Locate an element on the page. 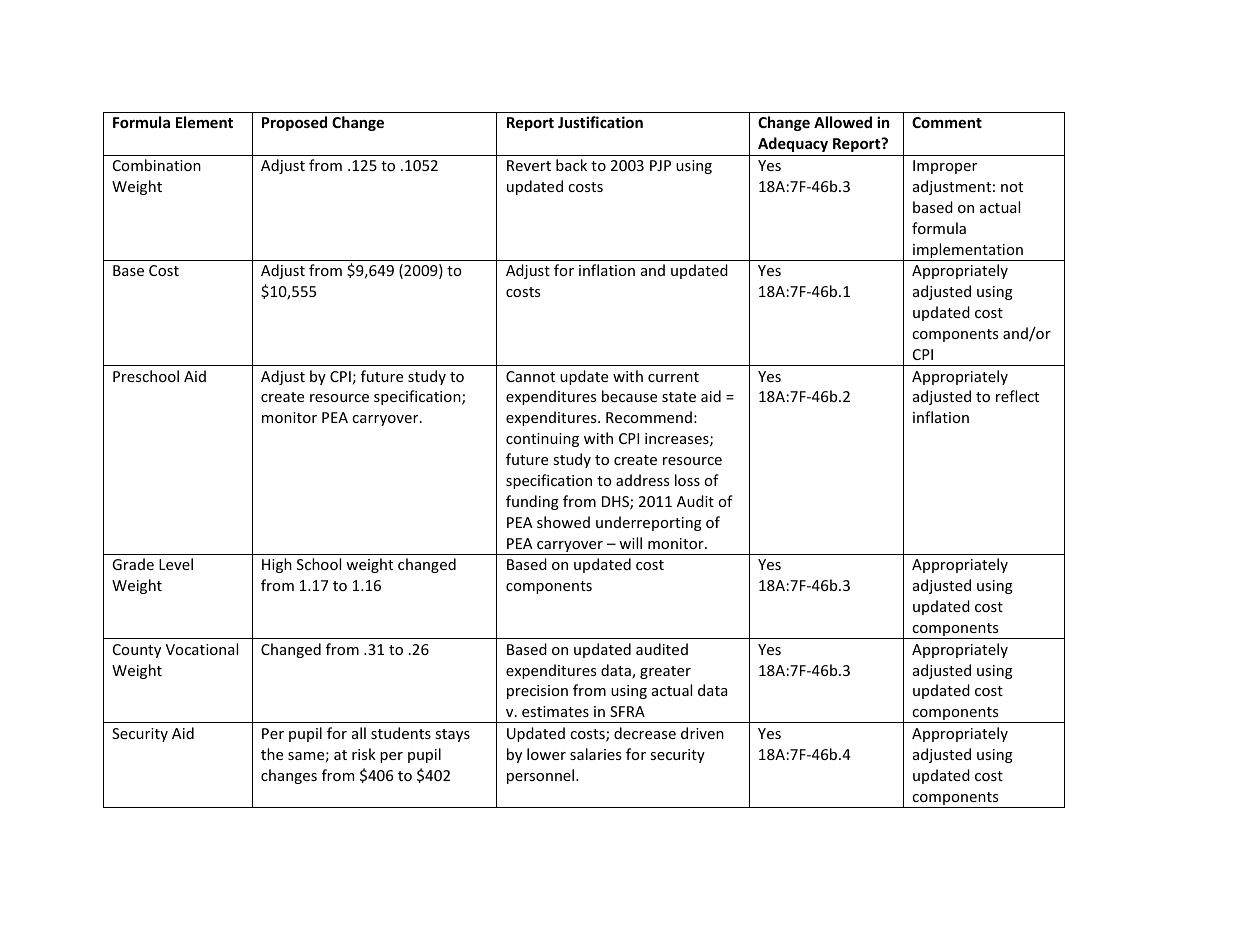  salaries is located at coordinates (595, 754).
